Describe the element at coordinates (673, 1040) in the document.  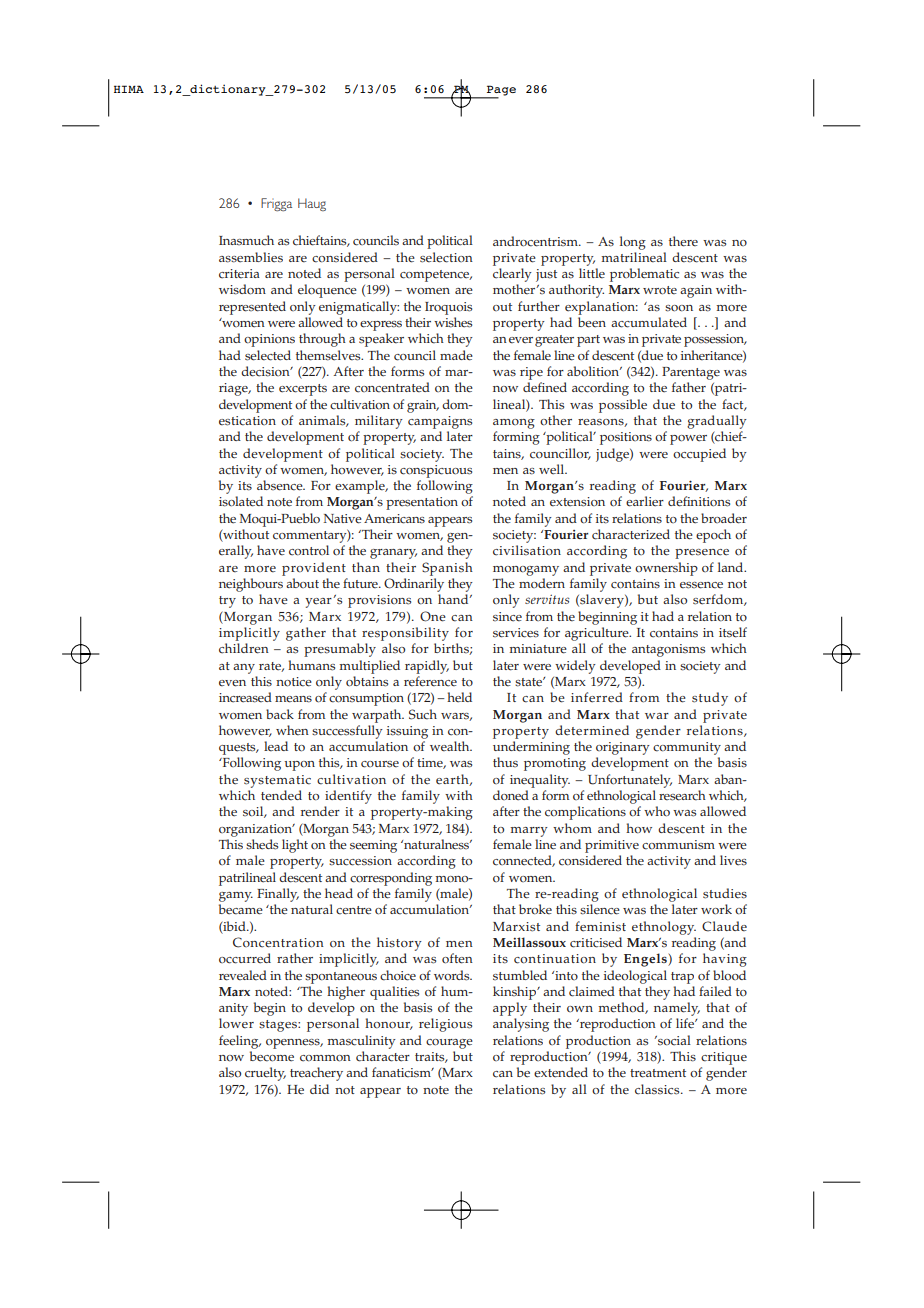
I see `social` at that location.
